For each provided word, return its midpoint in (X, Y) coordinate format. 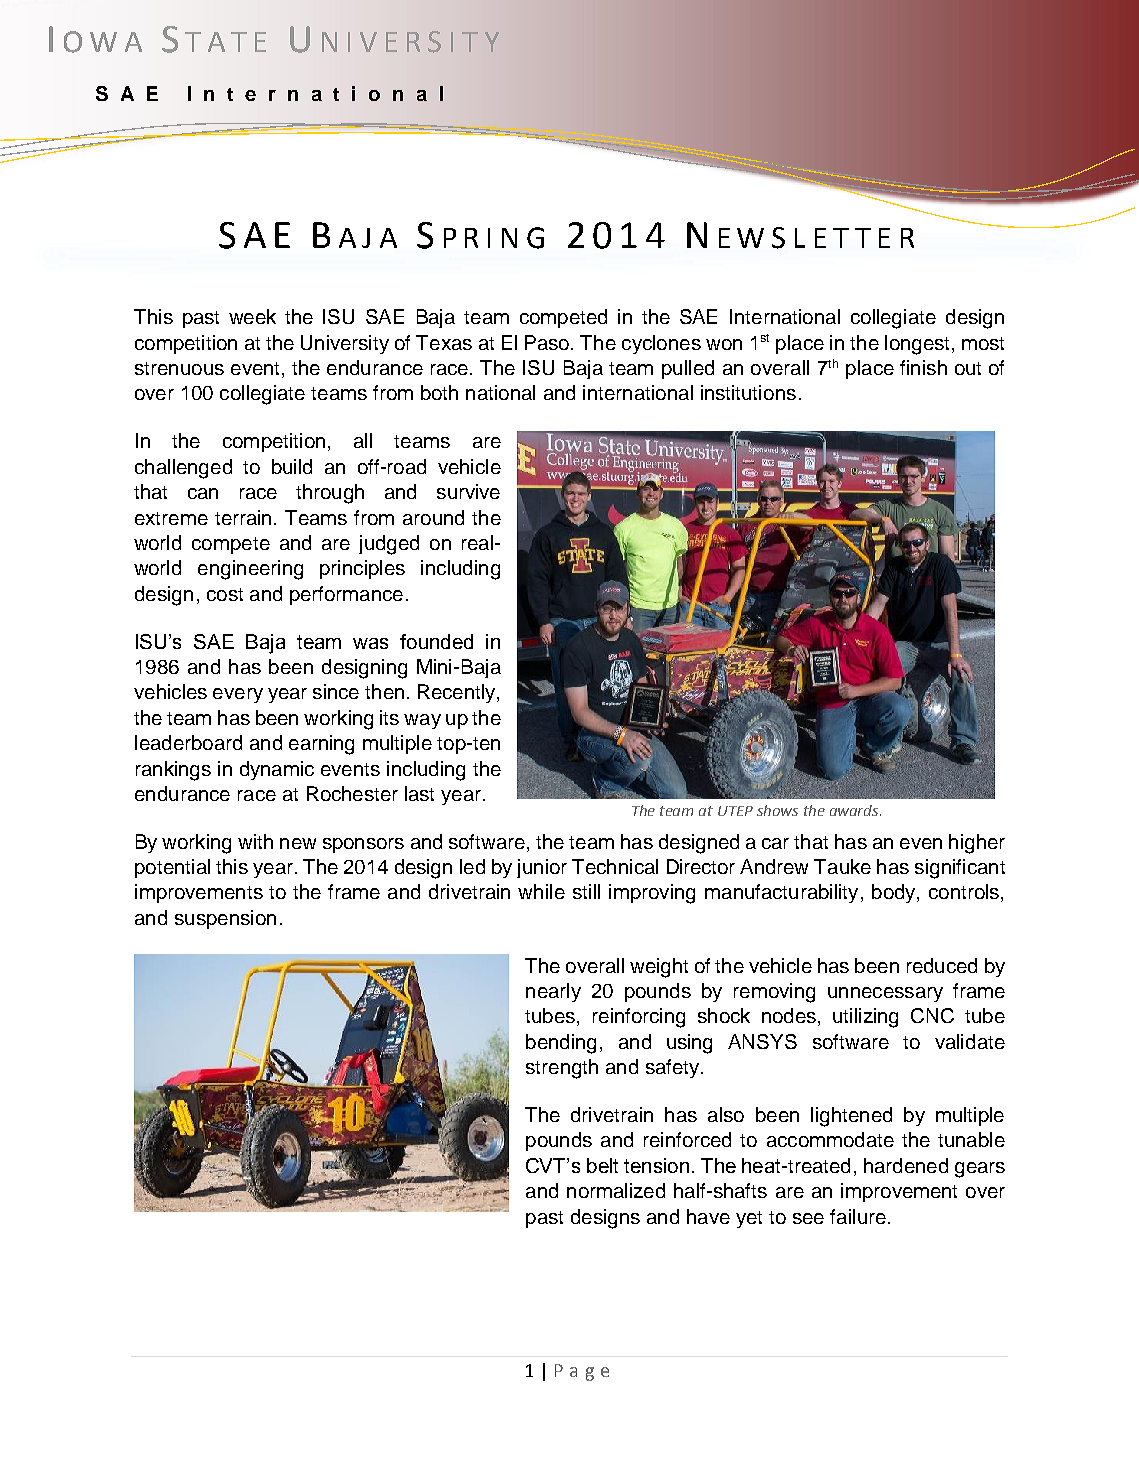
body (895, 893)
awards (855, 810)
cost (225, 594)
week (252, 316)
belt (602, 1165)
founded (436, 641)
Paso (548, 342)
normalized (616, 1190)
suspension (225, 919)
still (586, 891)
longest (917, 345)
